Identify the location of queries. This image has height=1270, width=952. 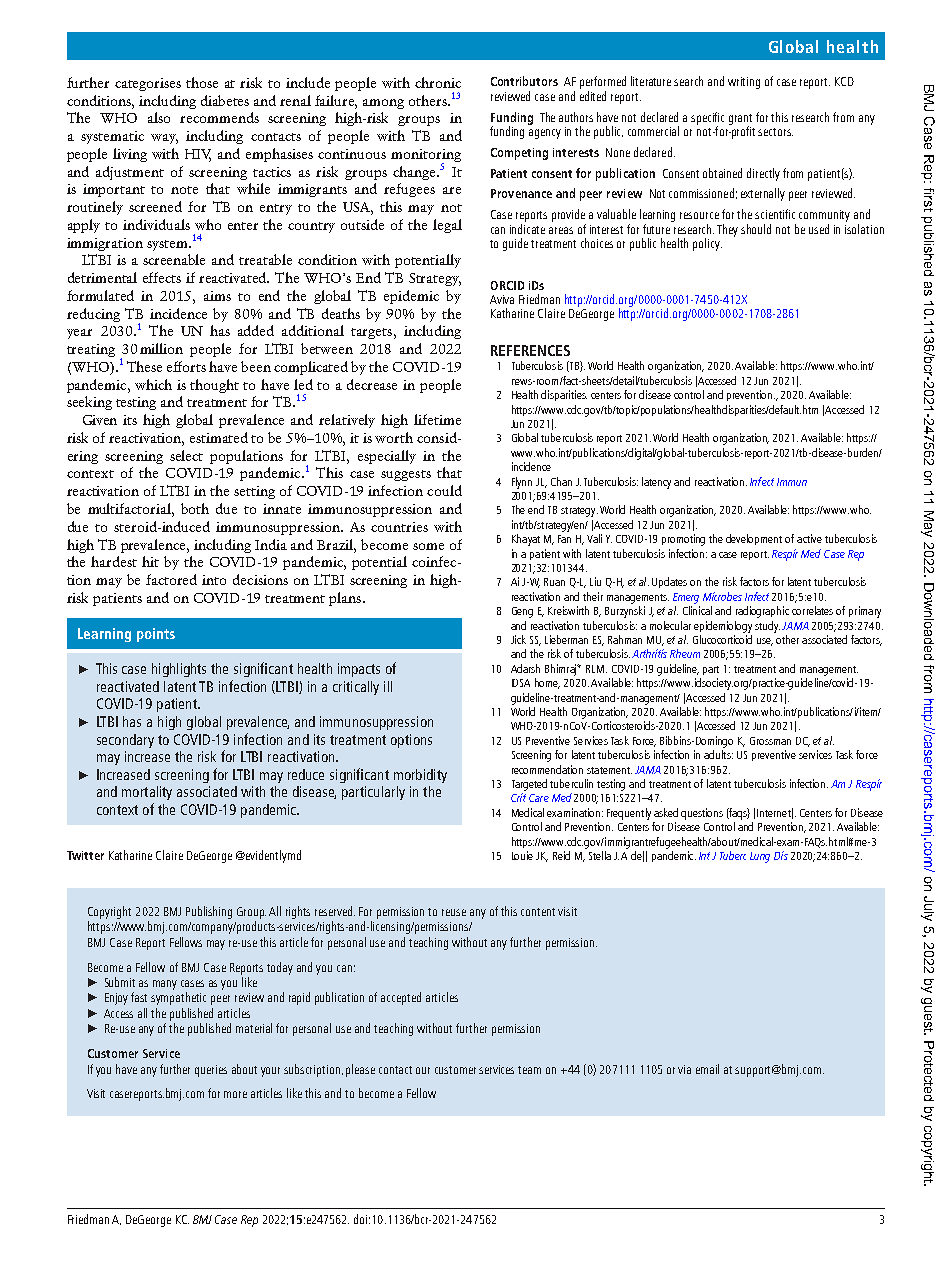
(211, 1071).
